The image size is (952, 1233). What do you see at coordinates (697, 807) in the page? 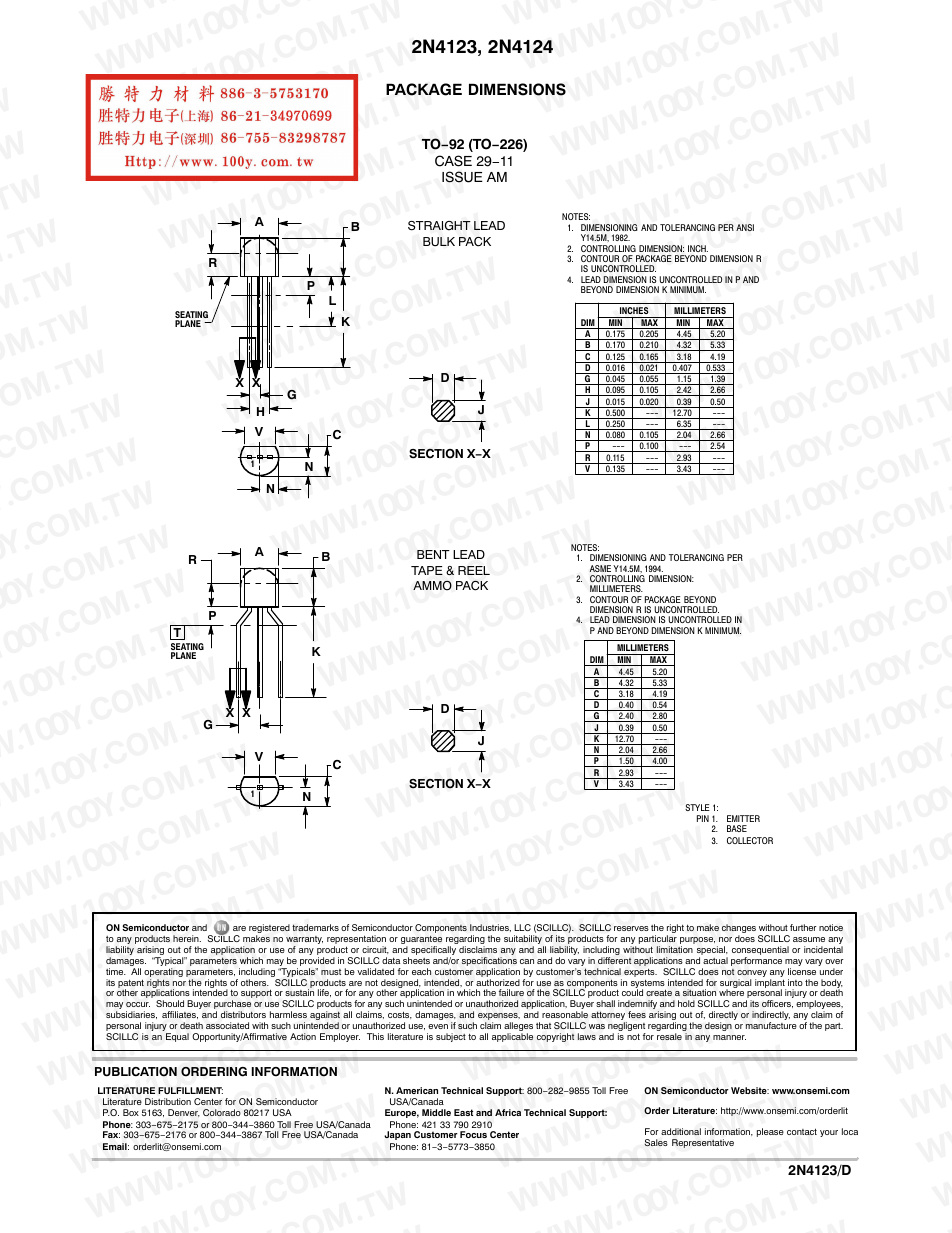
I see `STYLE` at bounding box center [697, 807].
